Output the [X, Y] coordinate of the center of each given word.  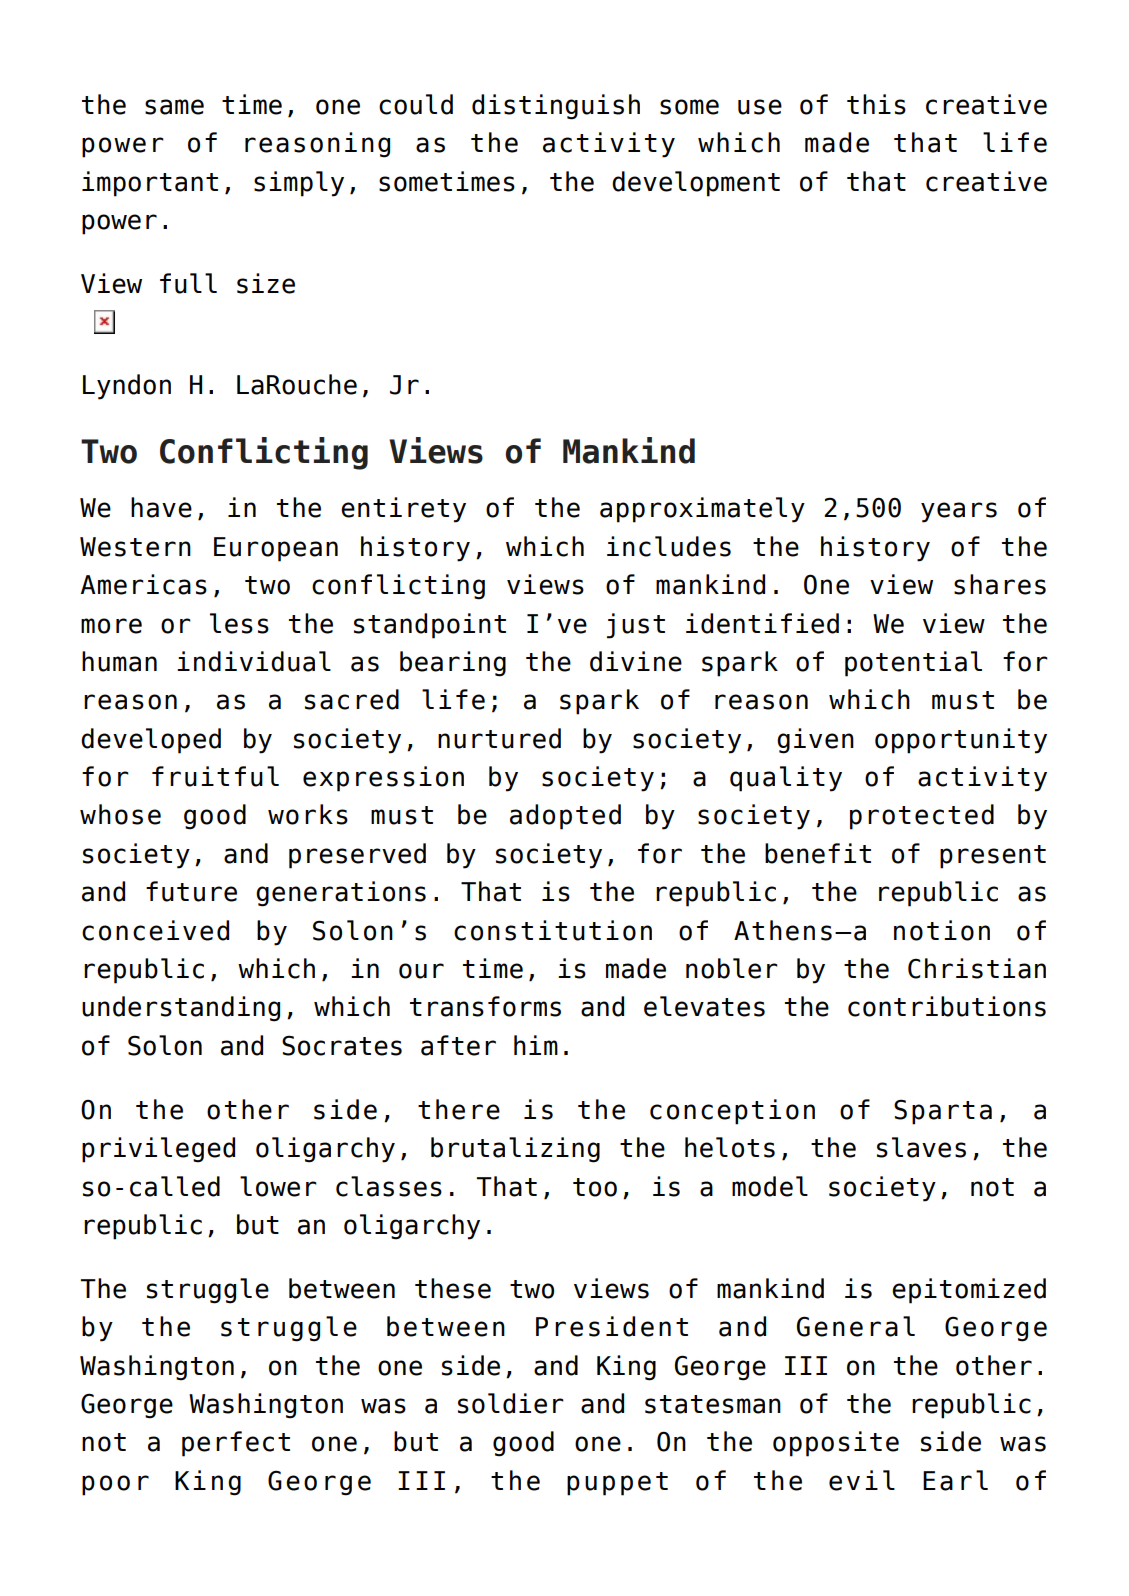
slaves [921, 1147]
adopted [565, 817]
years [959, 512]
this [876, 104]
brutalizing [515, 1150]
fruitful [215, 776]
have [161, 507]
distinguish [556, 107]
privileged [158, 1150]
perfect [236, 1444]
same [174, 107]
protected [922, 817]
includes [669, 546]
